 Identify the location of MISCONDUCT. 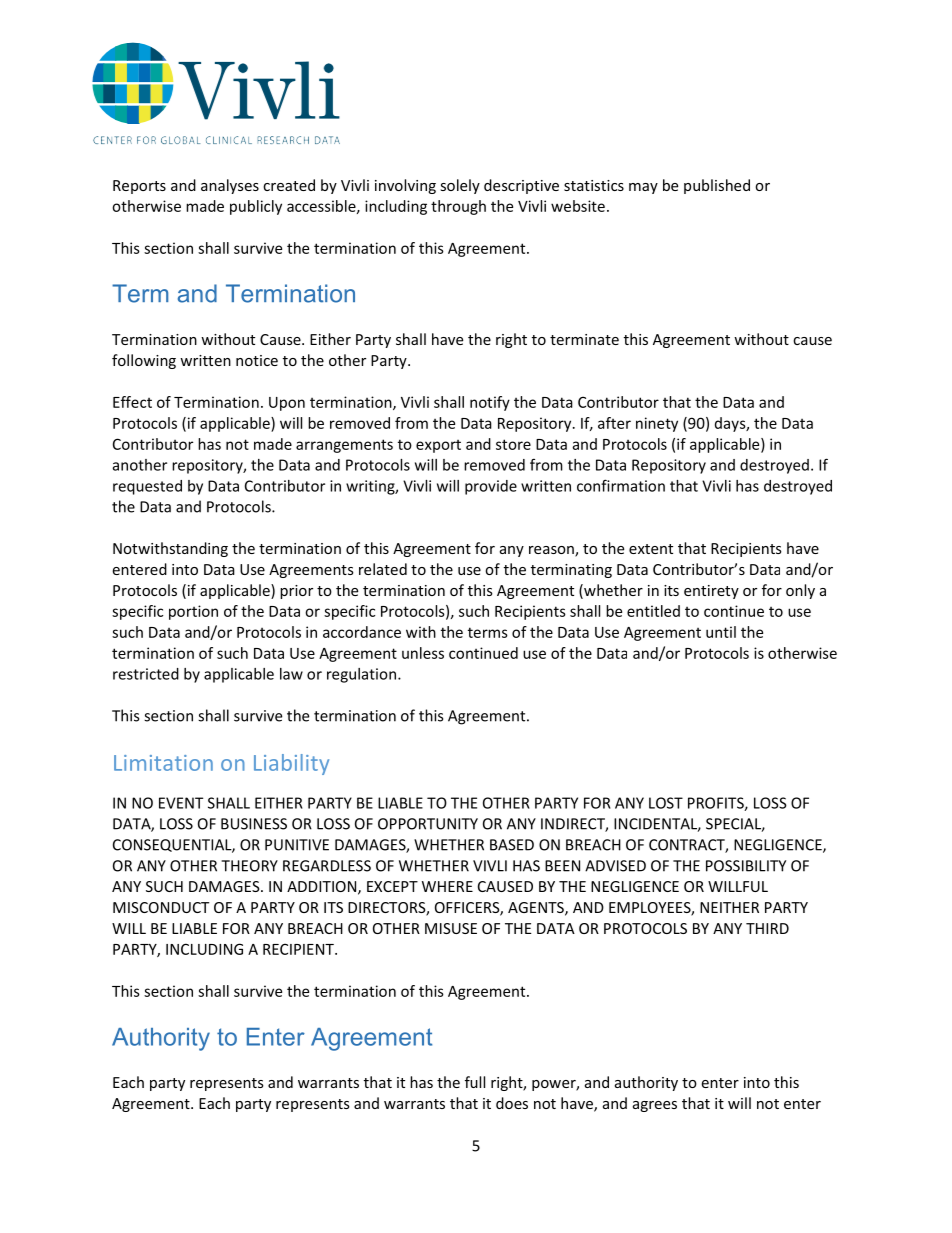
(161, 907).
